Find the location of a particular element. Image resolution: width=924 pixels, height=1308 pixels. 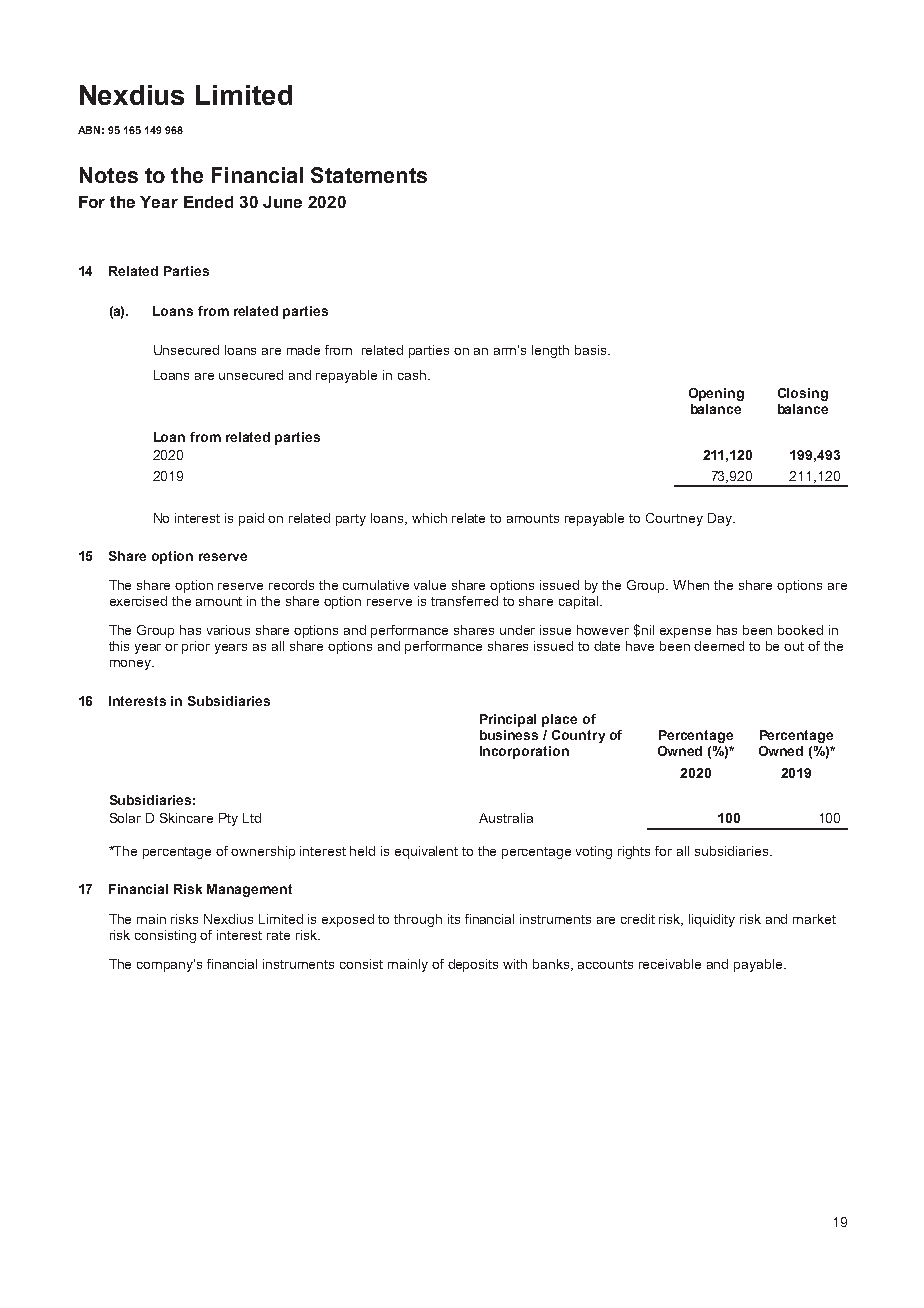

basis is located at coordinates (592, 350).
